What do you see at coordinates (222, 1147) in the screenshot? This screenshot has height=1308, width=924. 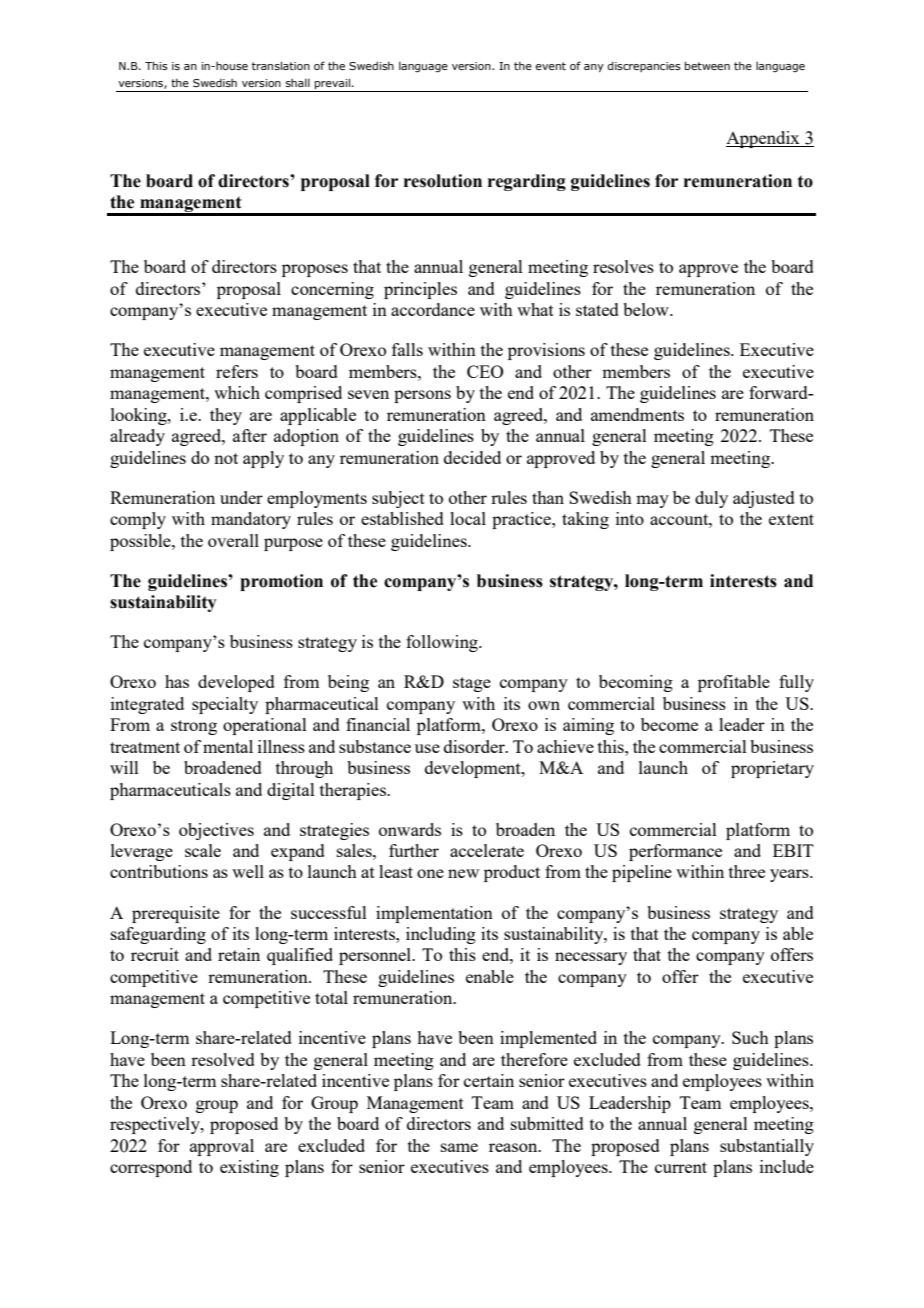 I see `approval` at bounding box center [222, 1147].
